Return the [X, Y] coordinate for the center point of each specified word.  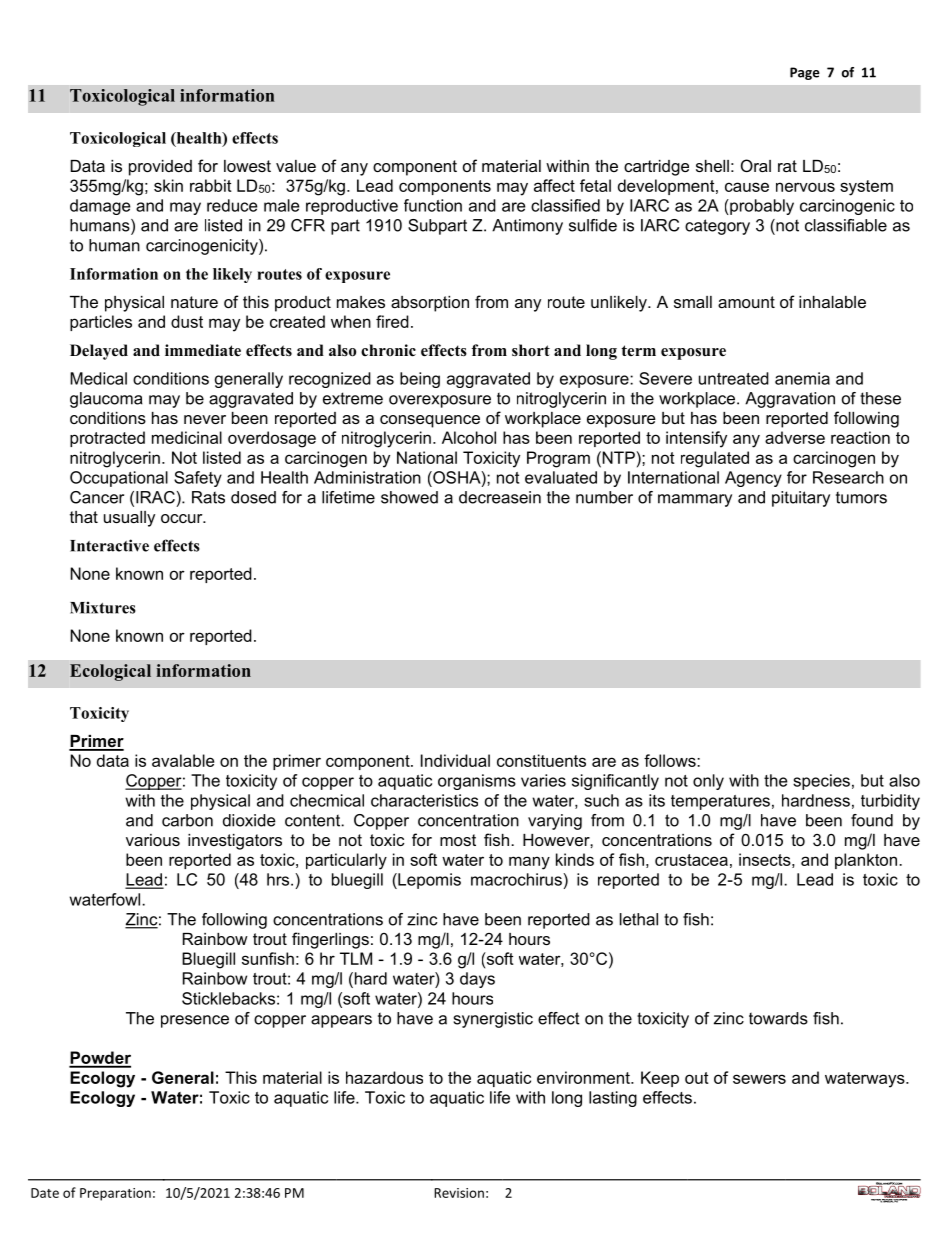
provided [160, 168]
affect [554, 185]
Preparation [115, 1194]
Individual [455, 760]
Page [805, 73]
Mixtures [103, 607]
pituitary [801, 499]
